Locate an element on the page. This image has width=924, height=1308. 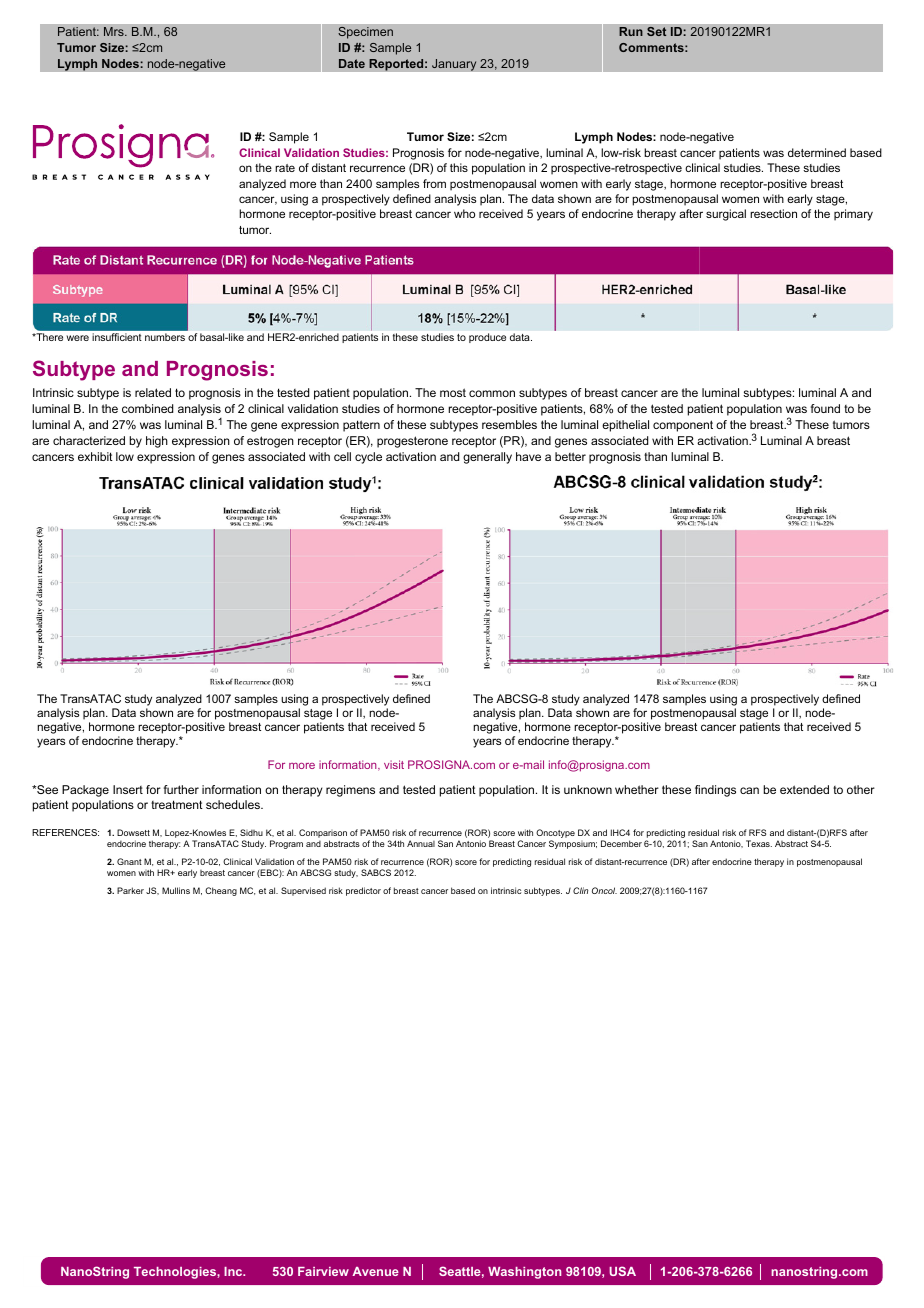
treatment is located at coordinates (177, 804).
